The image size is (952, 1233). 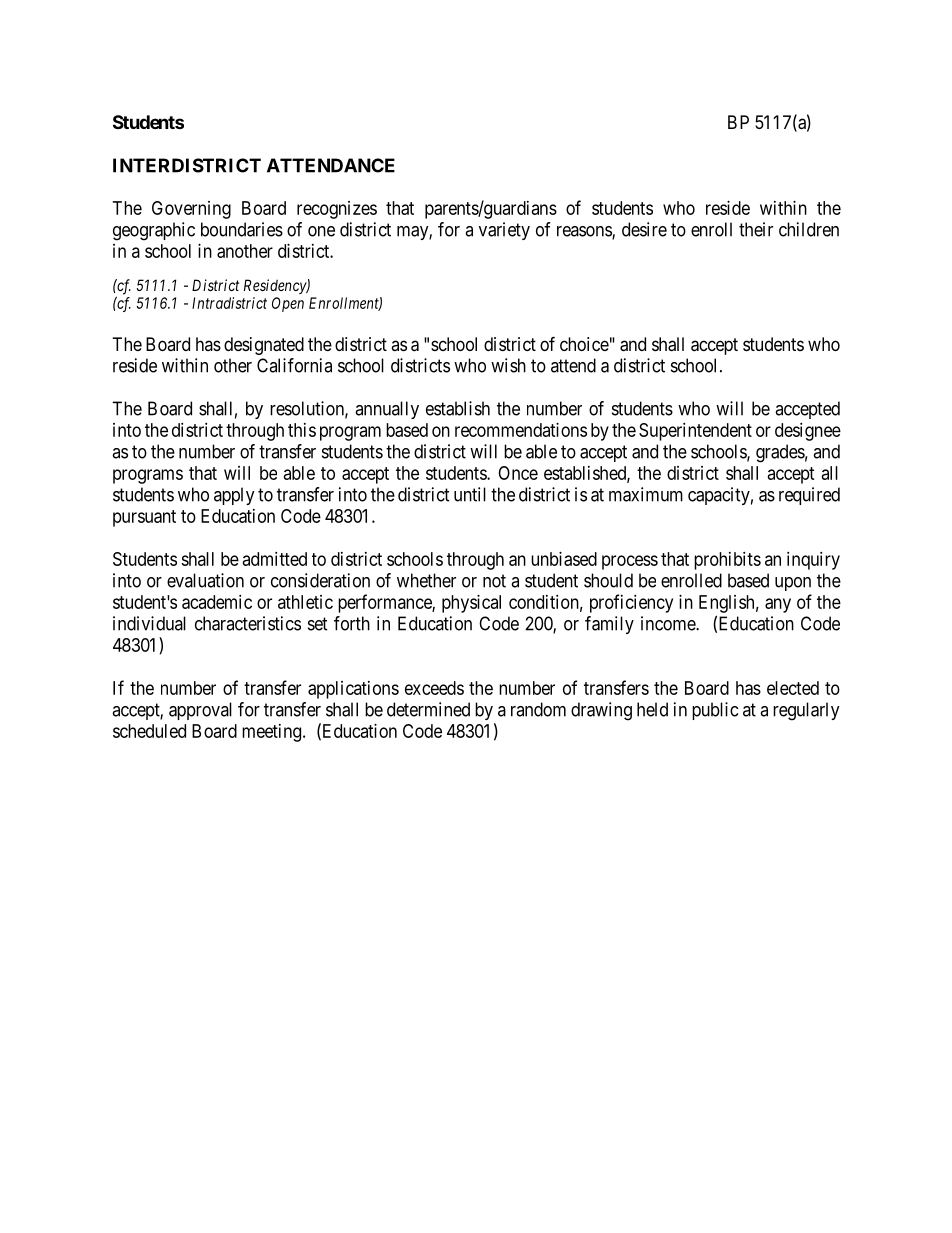 I want to click on Once, so click(x=518, y=473).
